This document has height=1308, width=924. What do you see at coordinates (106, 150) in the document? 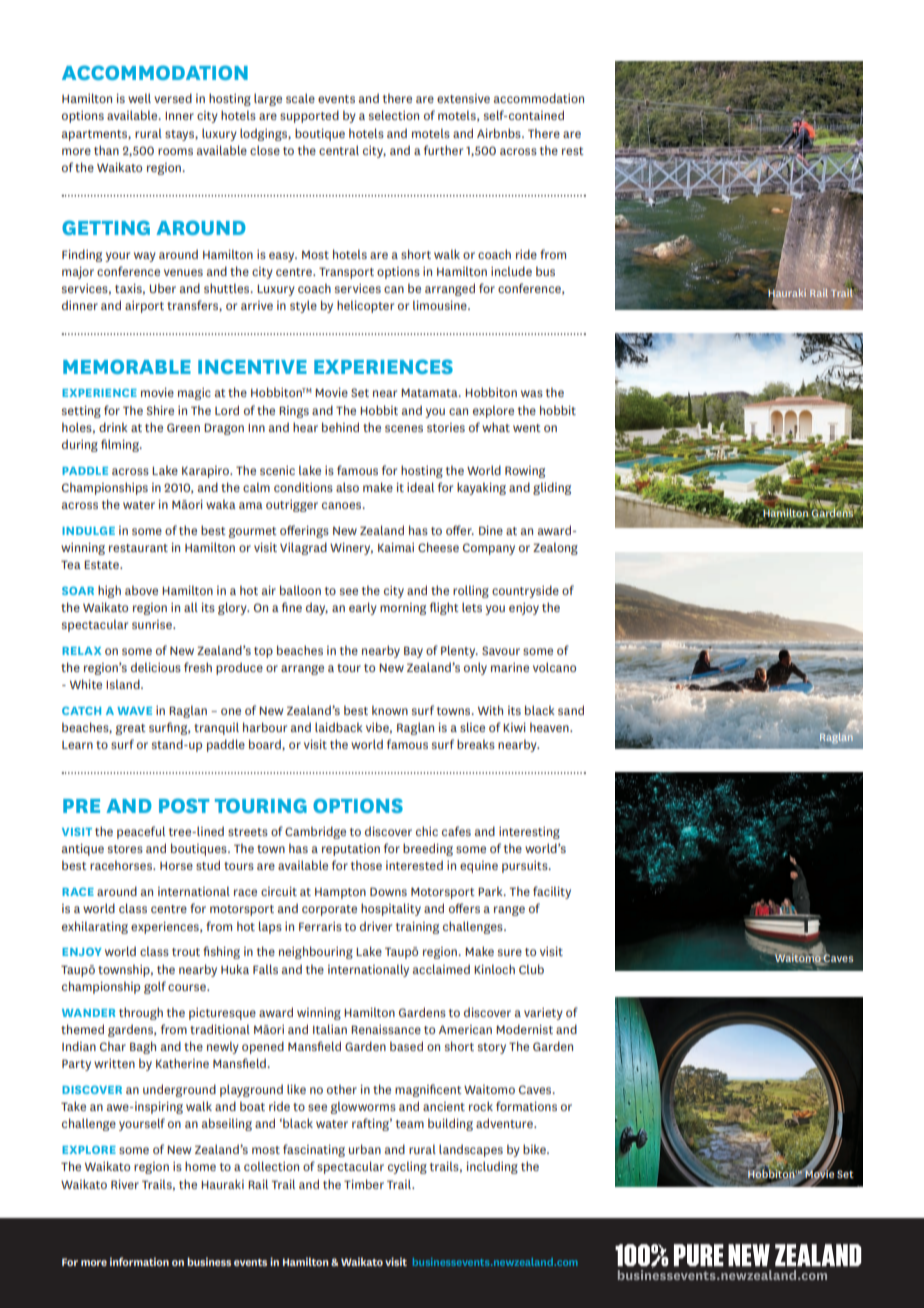
I see `than` at bounding box center [106, 150].
